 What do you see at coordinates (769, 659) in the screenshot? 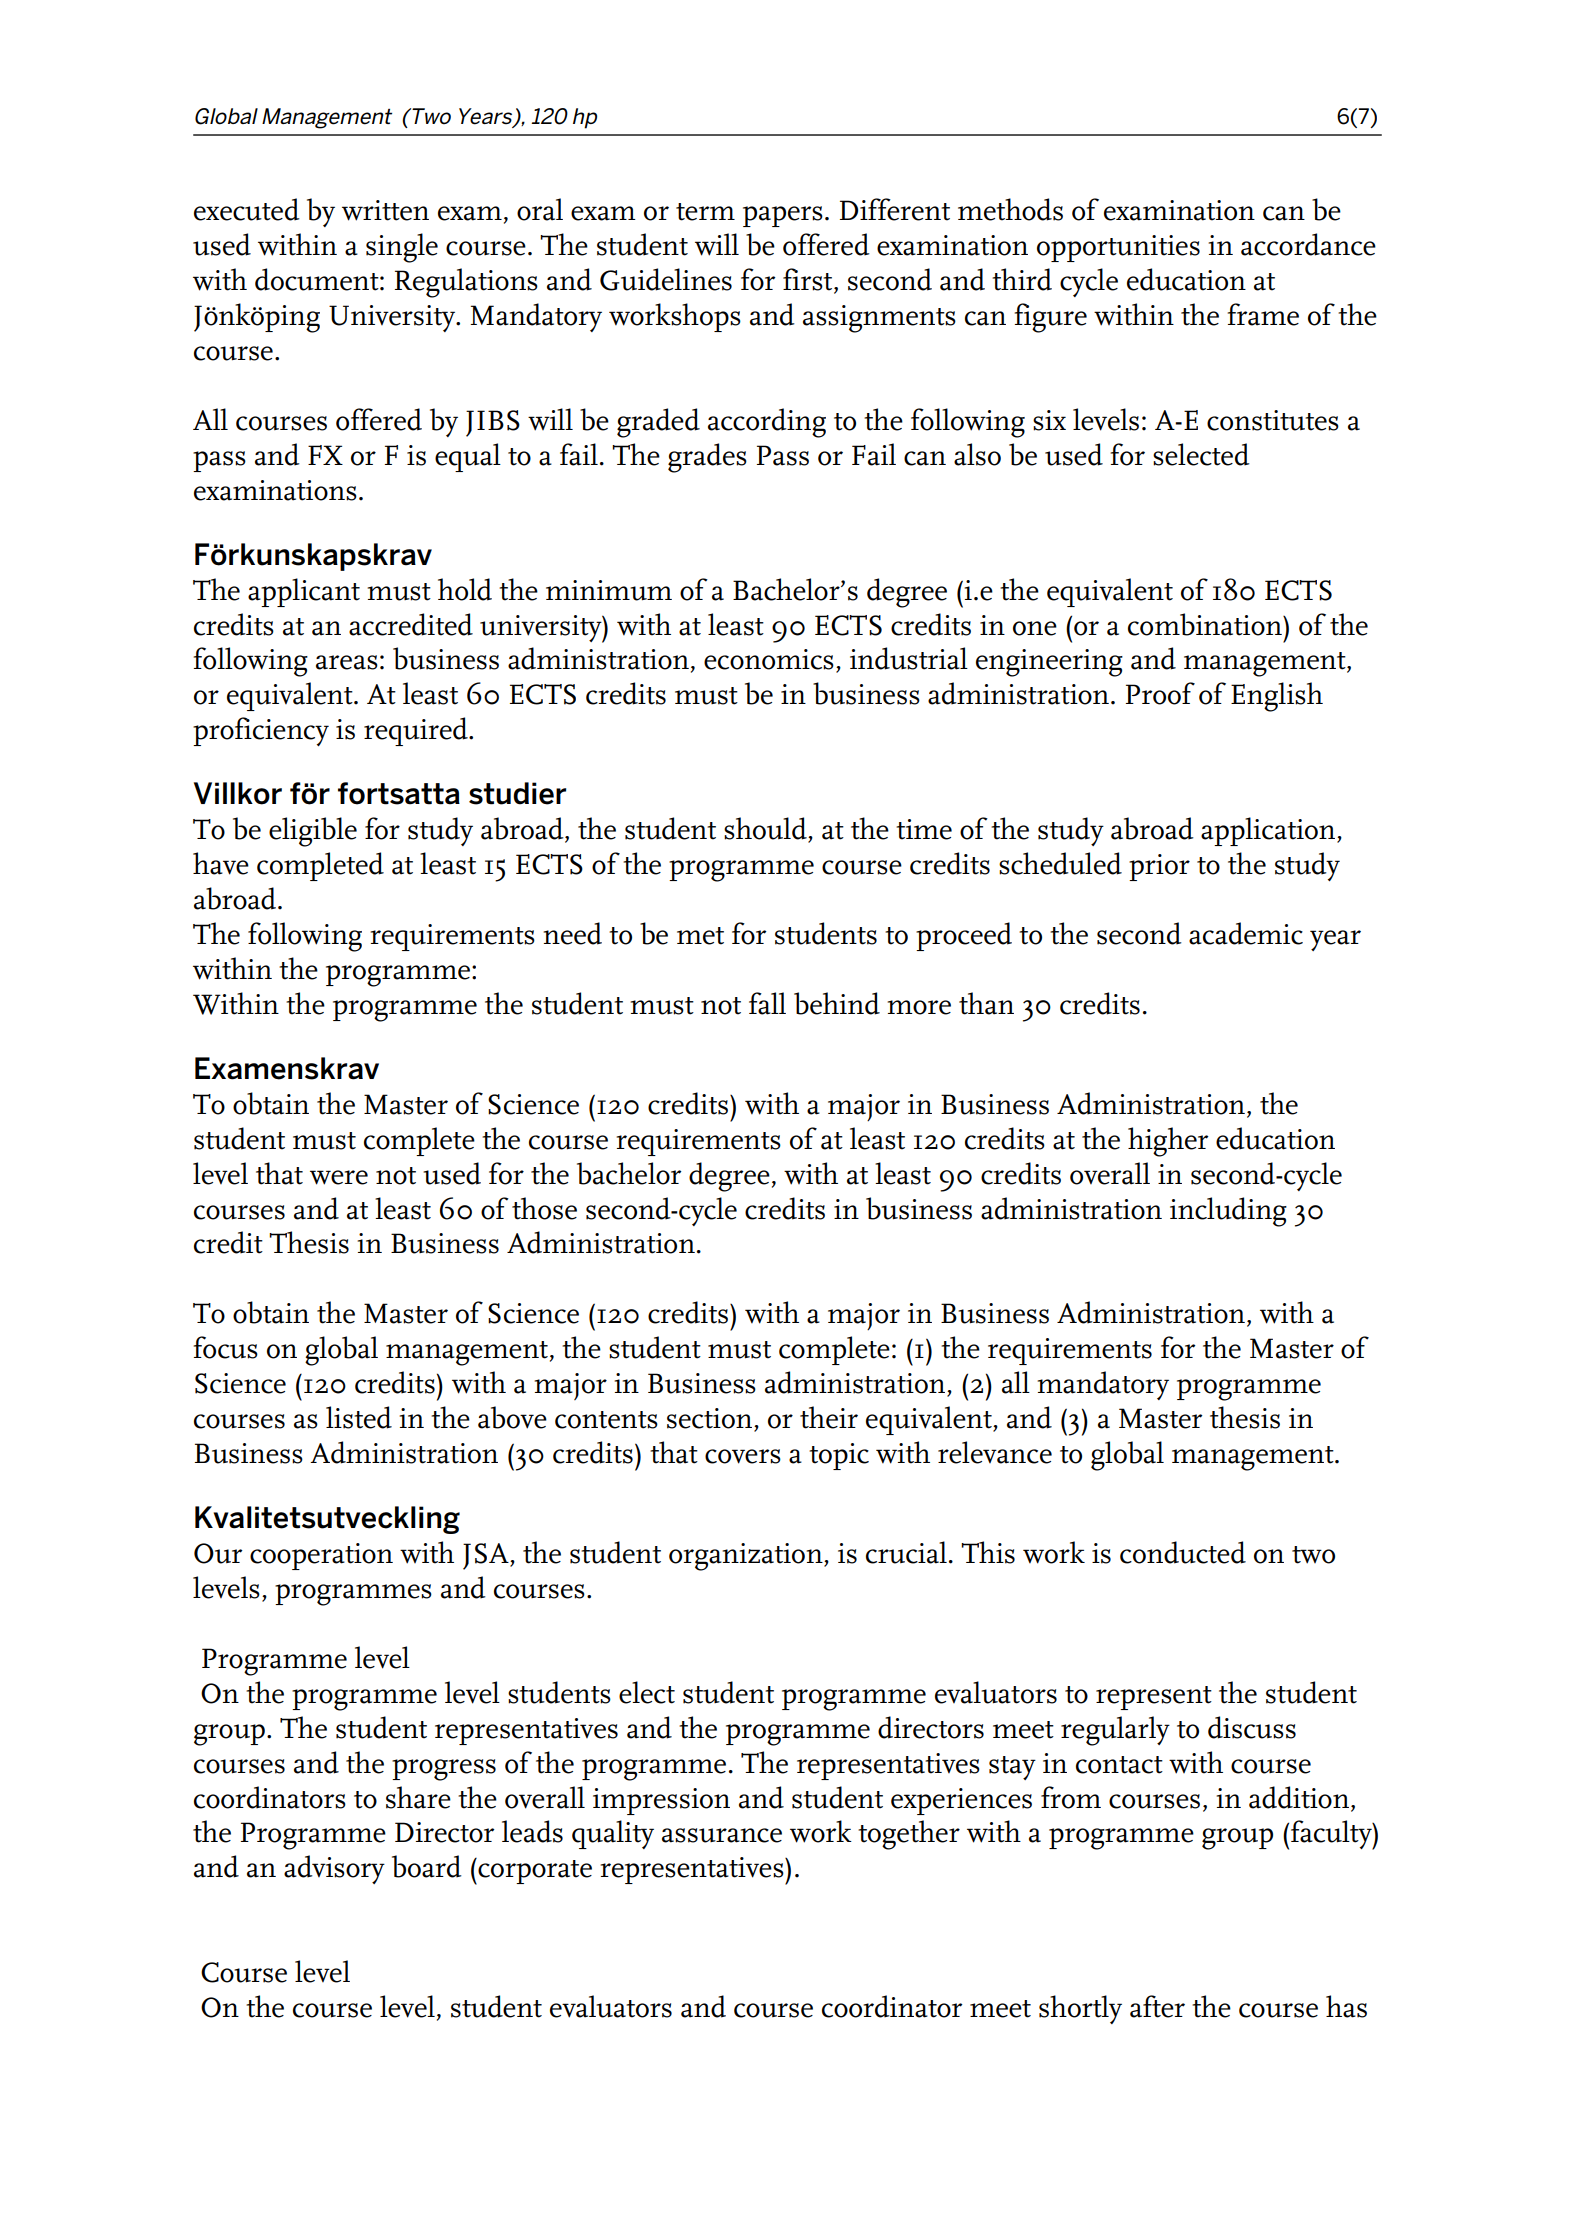
I see `economics` at bounding box center [769, 659].
